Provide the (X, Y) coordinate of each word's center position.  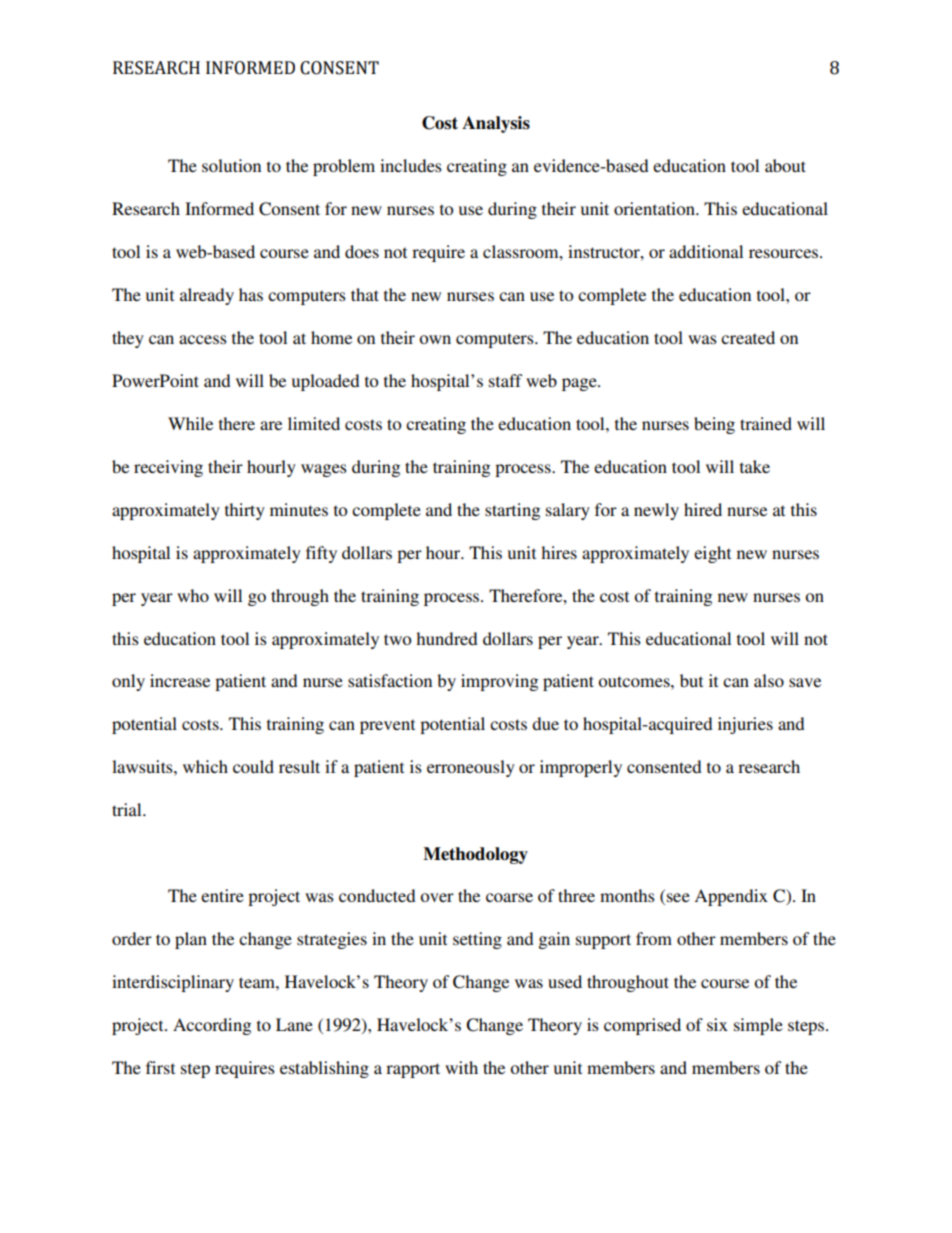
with (461, 1067)
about (785, 165)
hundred (447, 638)
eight (712, 554)
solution (231, 165)
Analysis (496, 124)
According (212, 1026)
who (193, 595)
